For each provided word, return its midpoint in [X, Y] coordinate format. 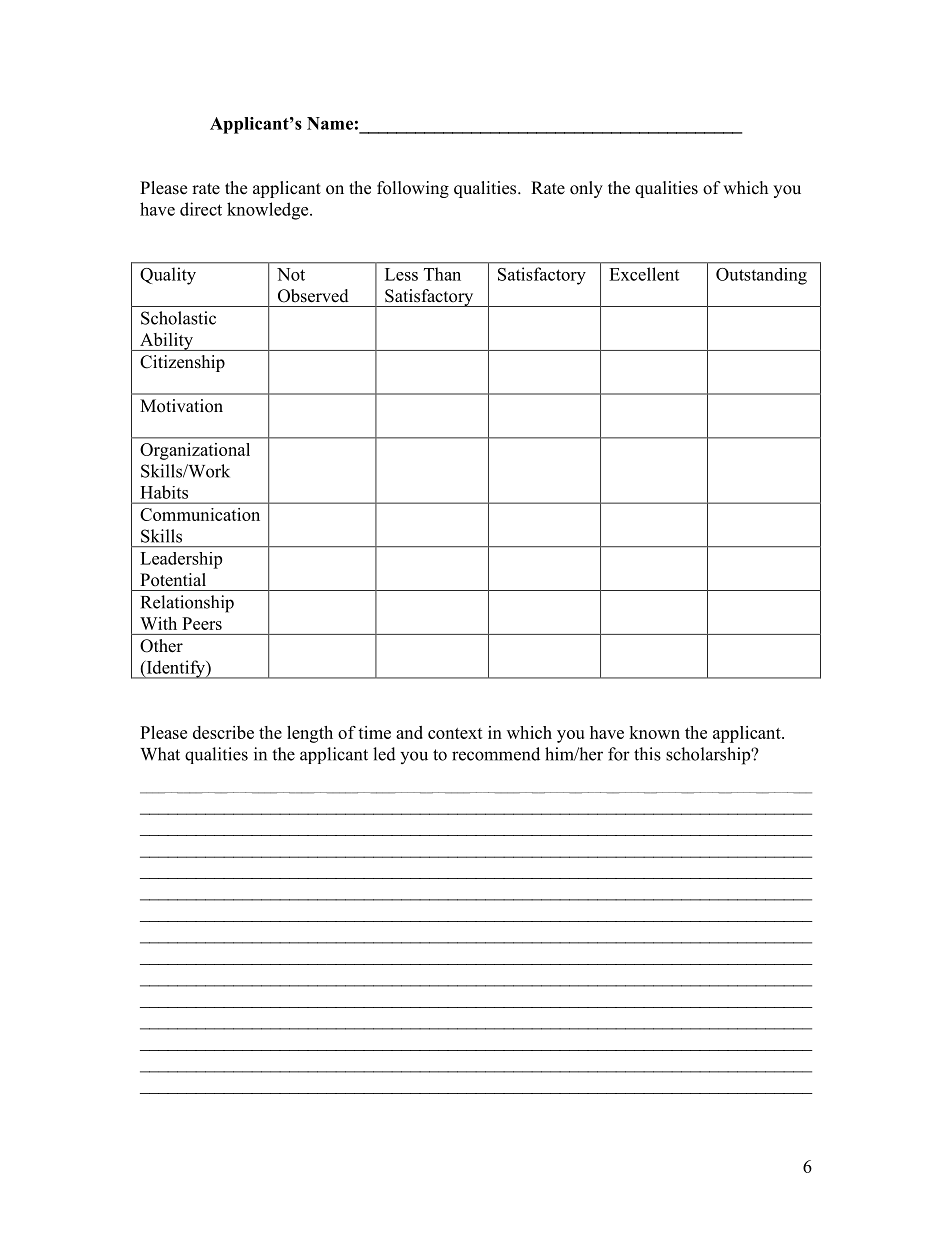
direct [201, 209]
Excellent [644, 274]
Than [442, 274]
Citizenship [182, 363]
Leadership [181, 560]
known [654, 732]
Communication [200, 514]
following [413, 189]
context [455, 733]
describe [223, 732]
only [586, 189]
